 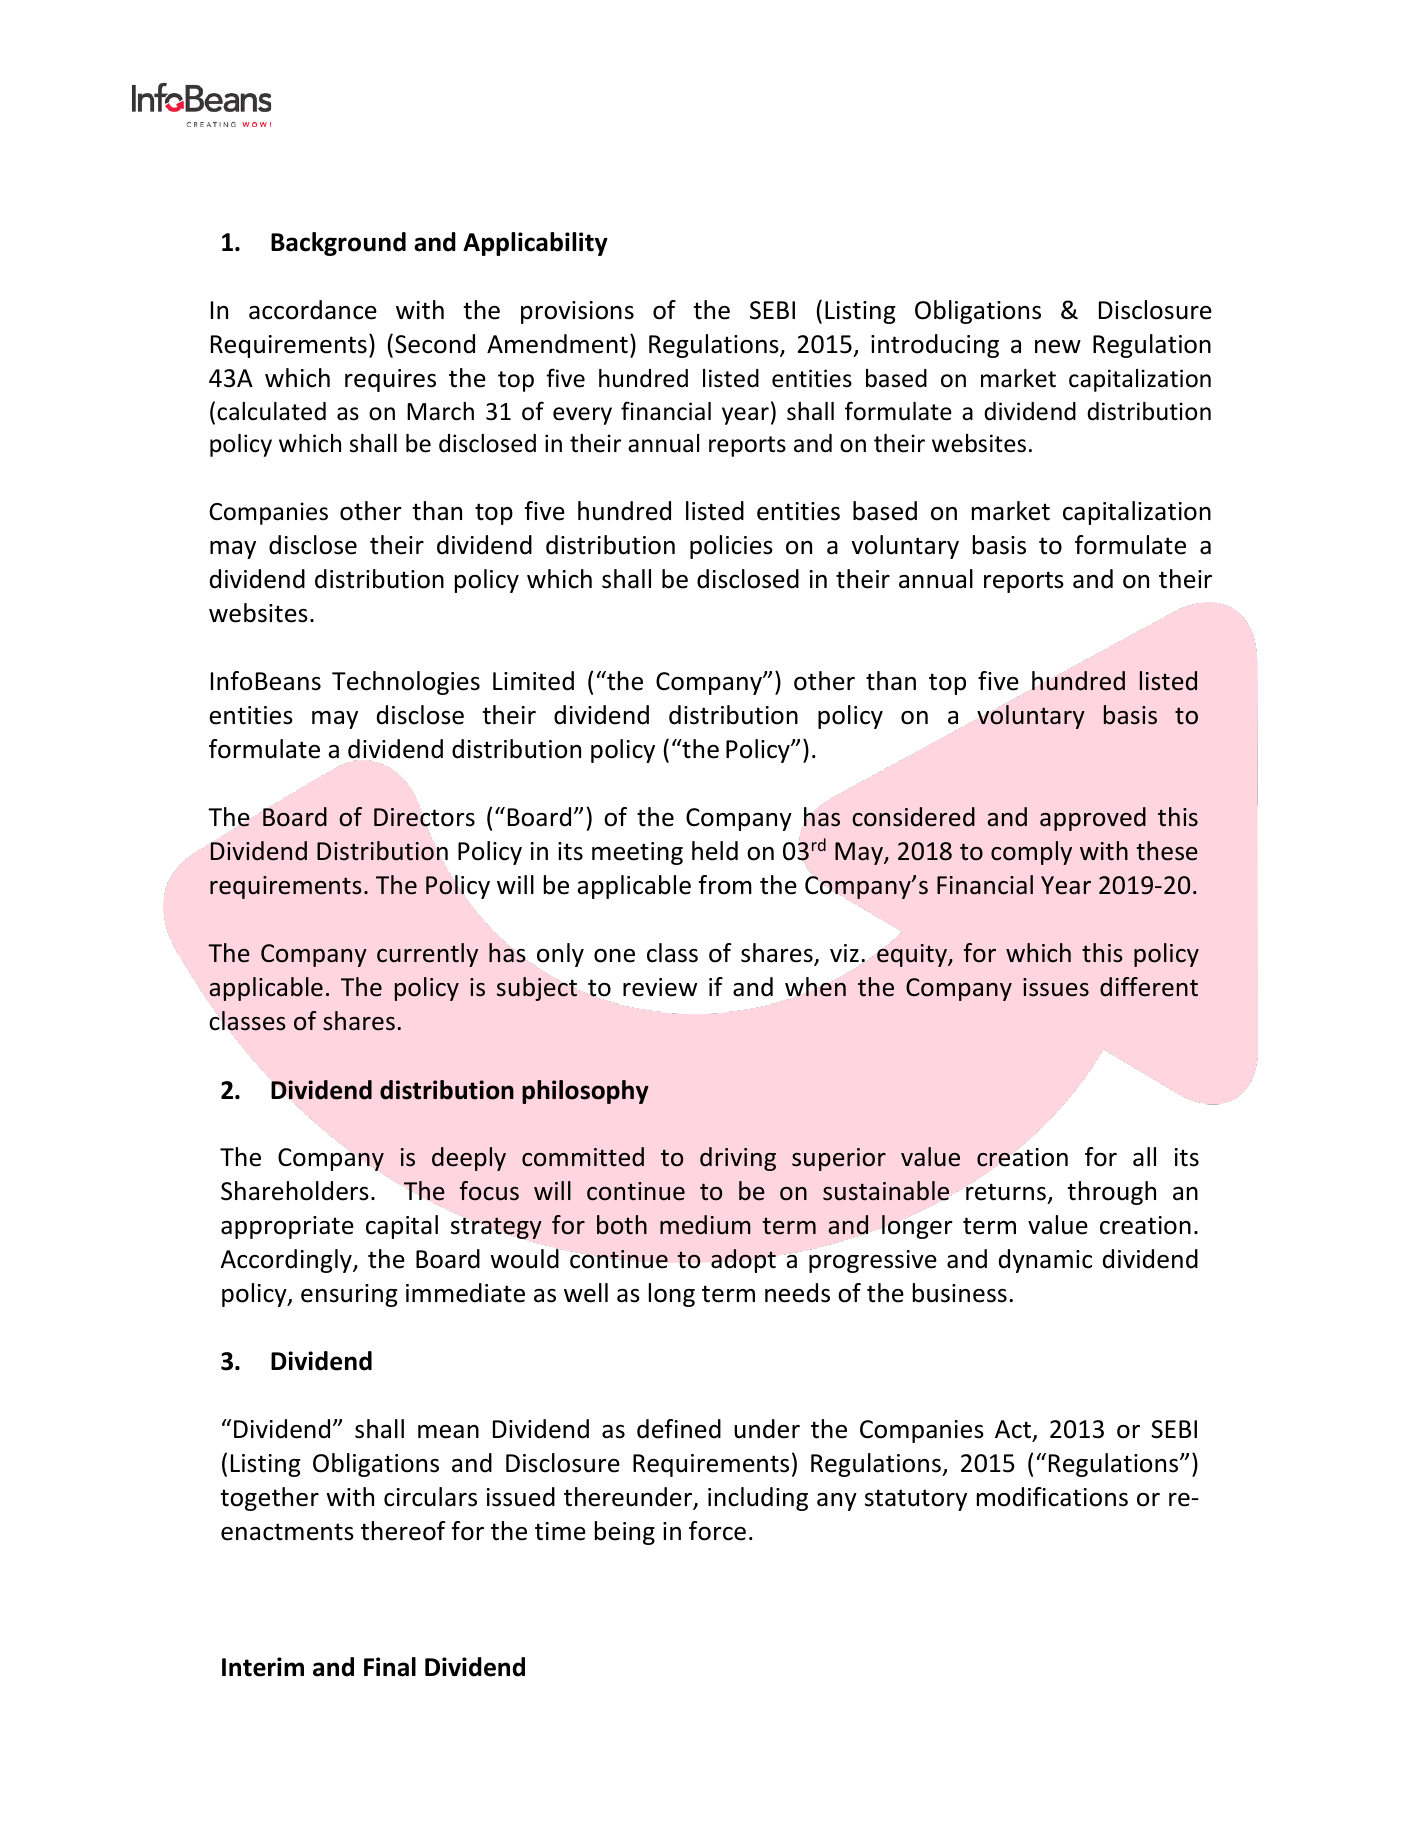 I want to click on Final, so click(x=390, y=1667).
